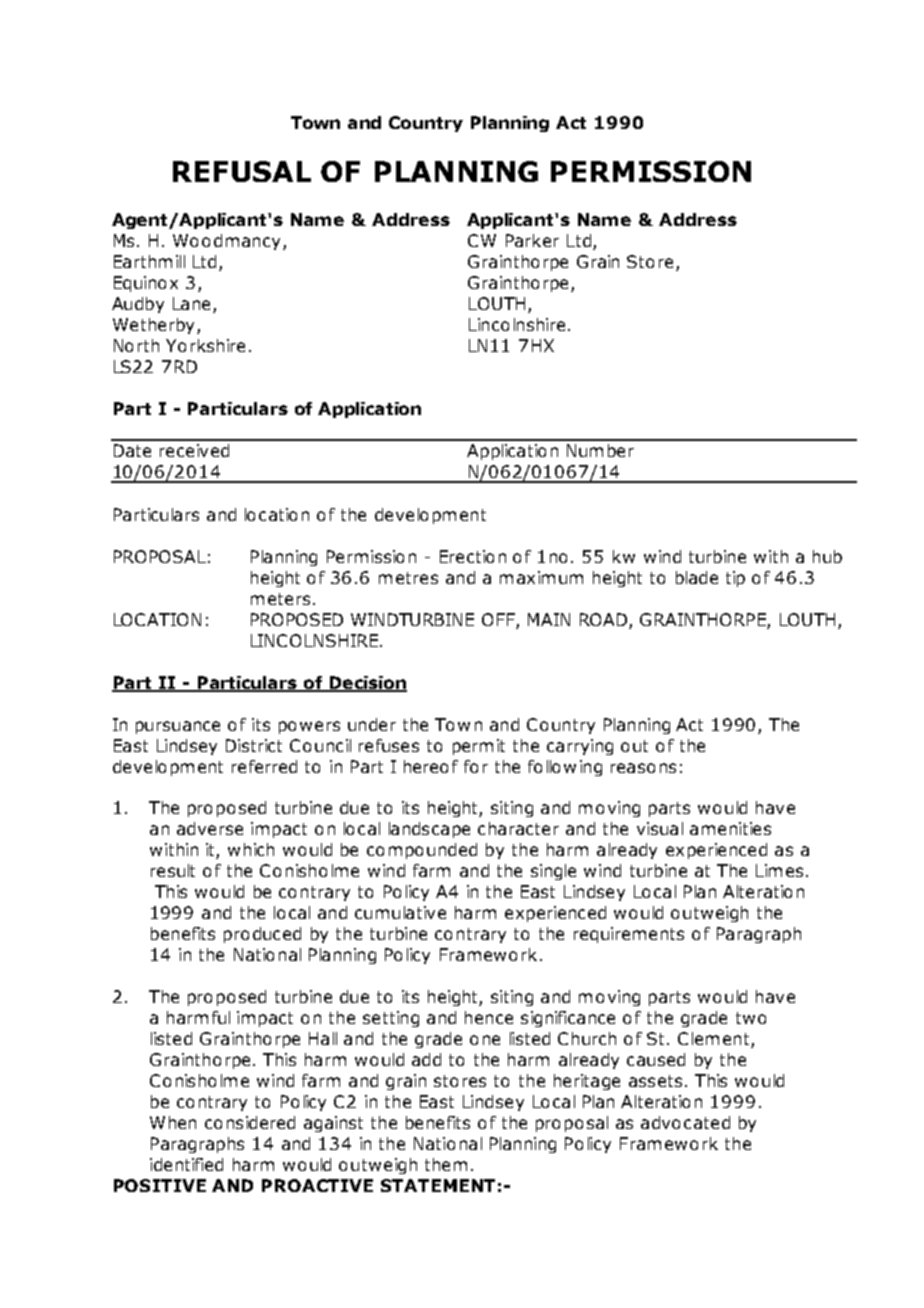 This page has width=924, height=1308. I want to click on cumulative, so click(400, 912).
